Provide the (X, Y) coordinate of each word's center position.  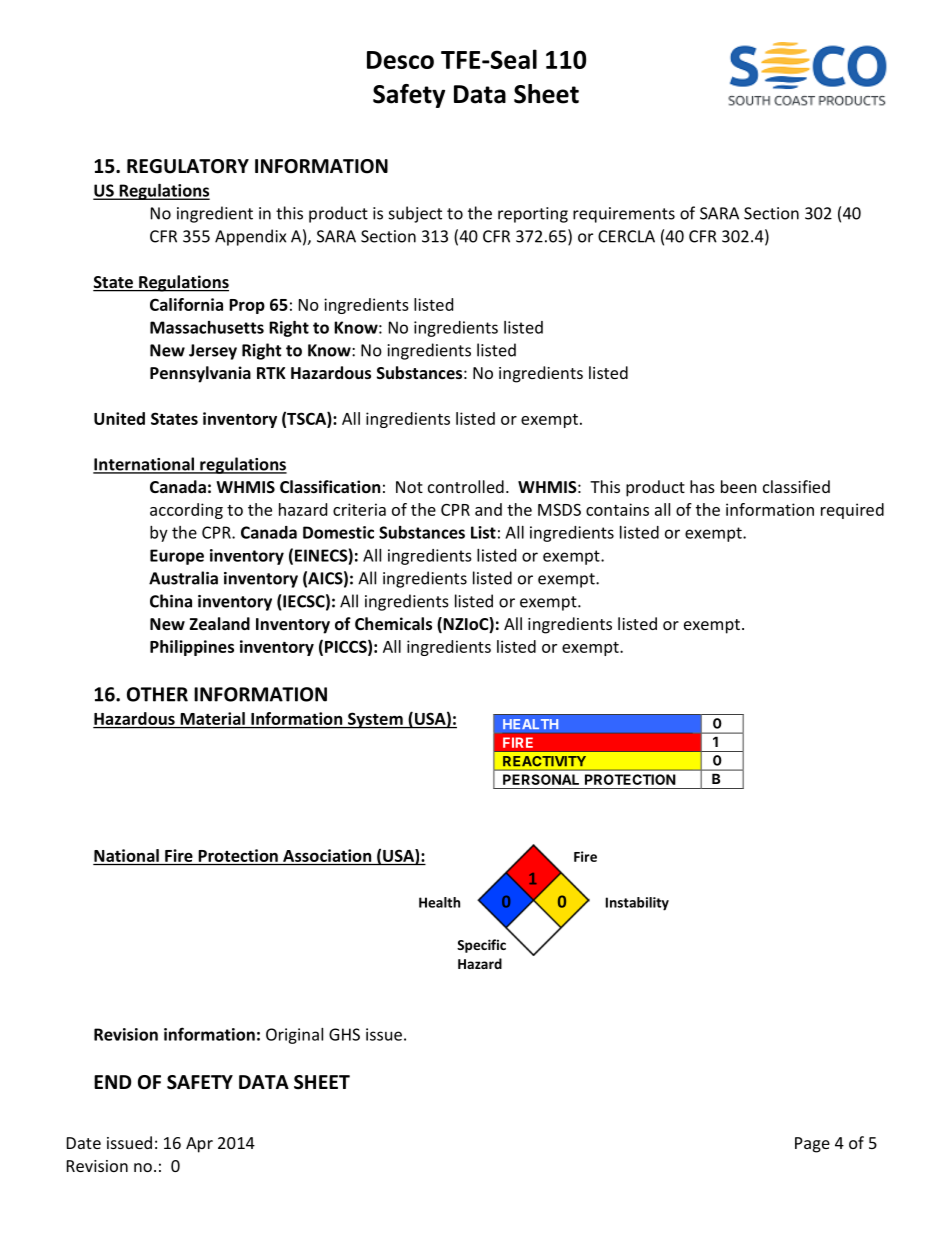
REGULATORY (188, 166)
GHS (344, 1034)
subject (415, 214)
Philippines (192, 648)
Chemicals (393, 623)
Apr (199, 1145)
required (852, 511)
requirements (624, 215)
